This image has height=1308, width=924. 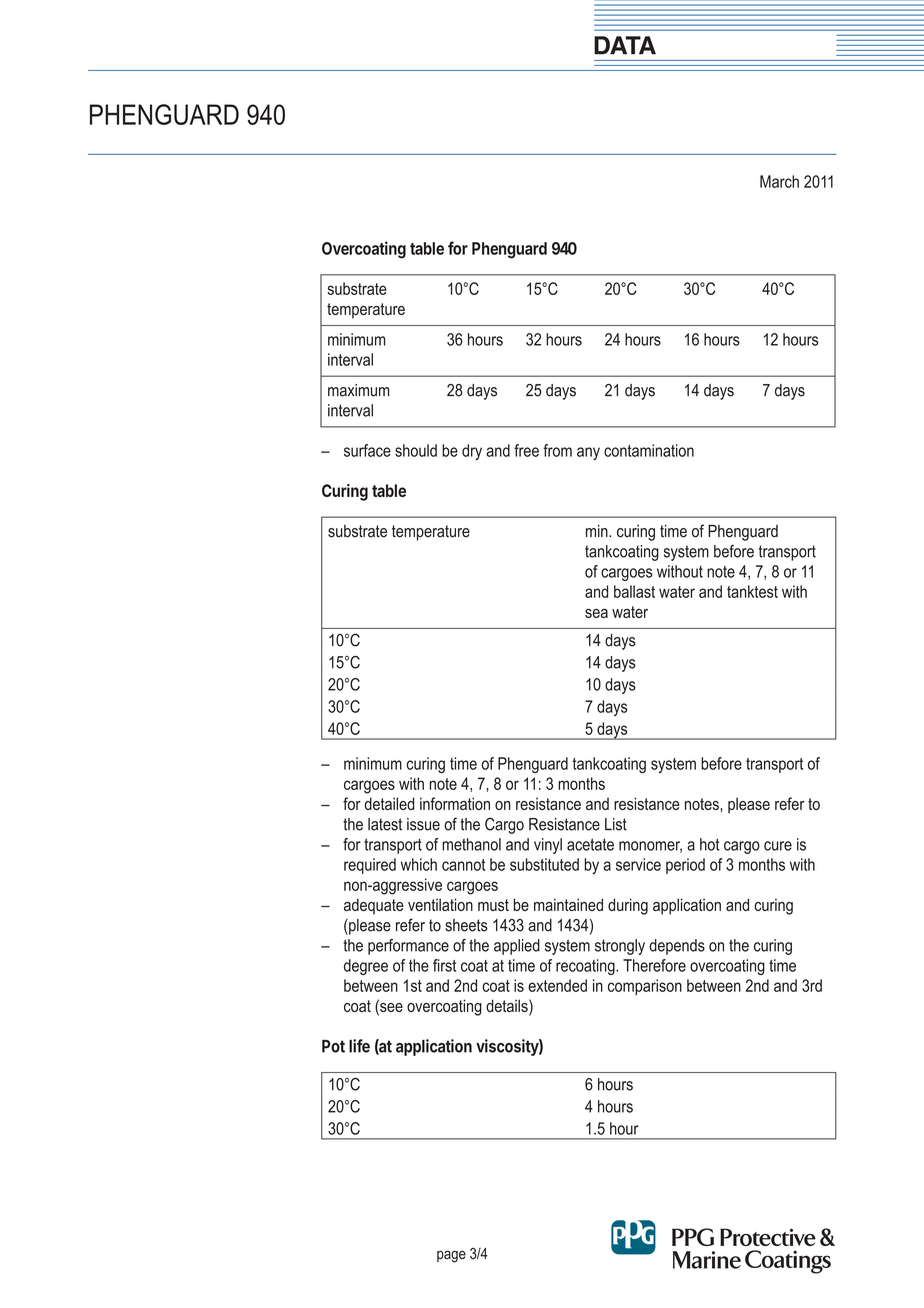 I want to click on March, so click(x=779, y=181).
